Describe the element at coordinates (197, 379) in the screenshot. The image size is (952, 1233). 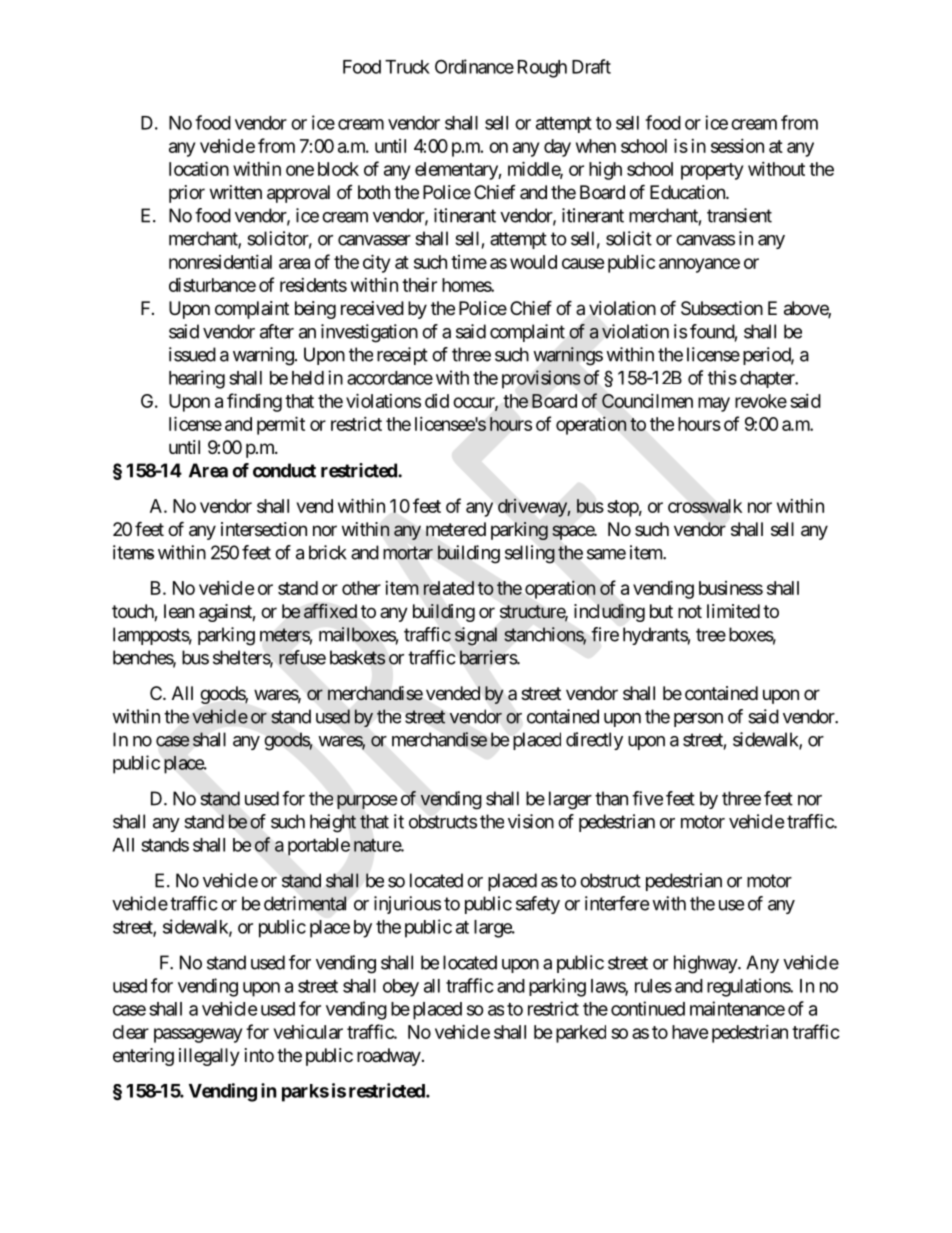
I see `hearing` at that location.
